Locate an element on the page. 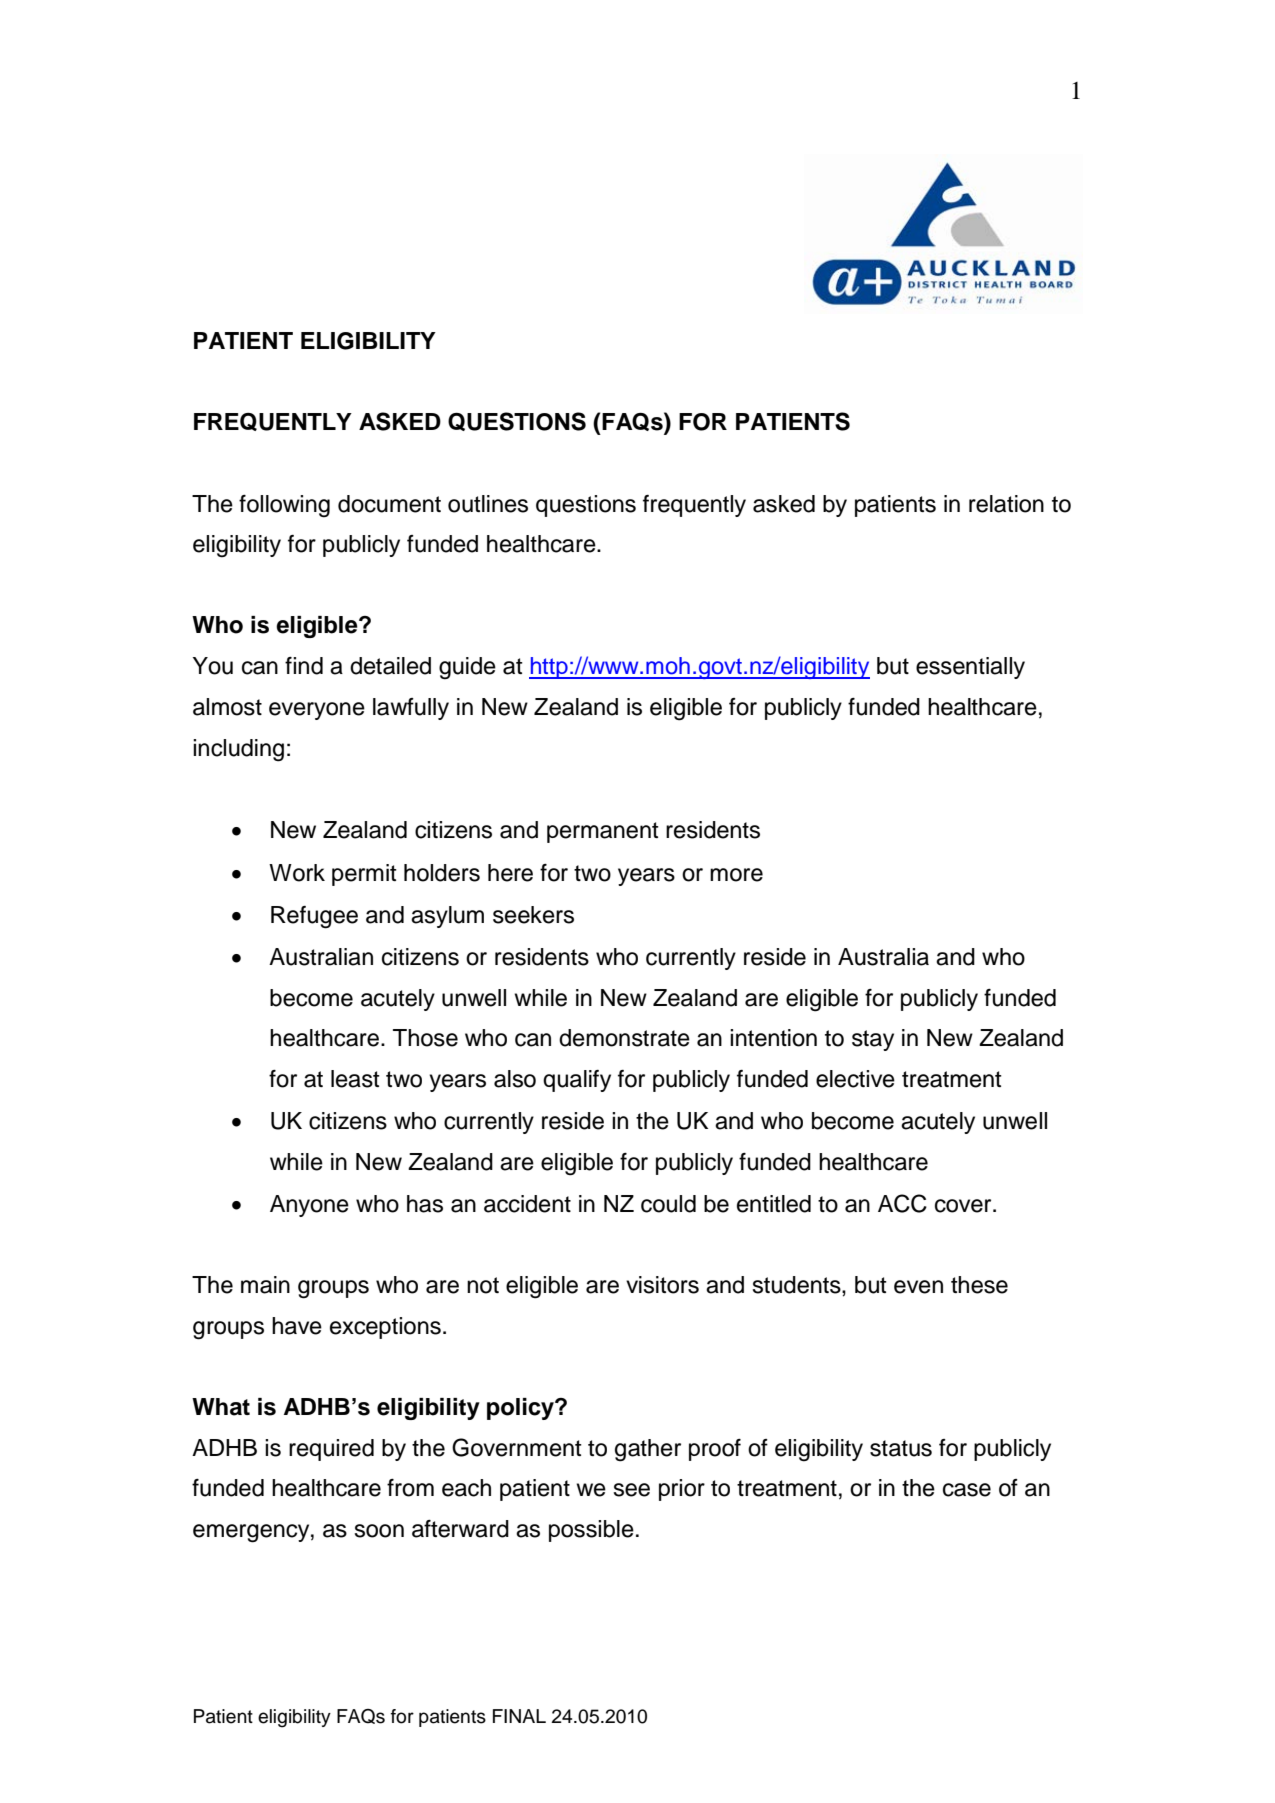  following is located at coordinates (284, 506).
